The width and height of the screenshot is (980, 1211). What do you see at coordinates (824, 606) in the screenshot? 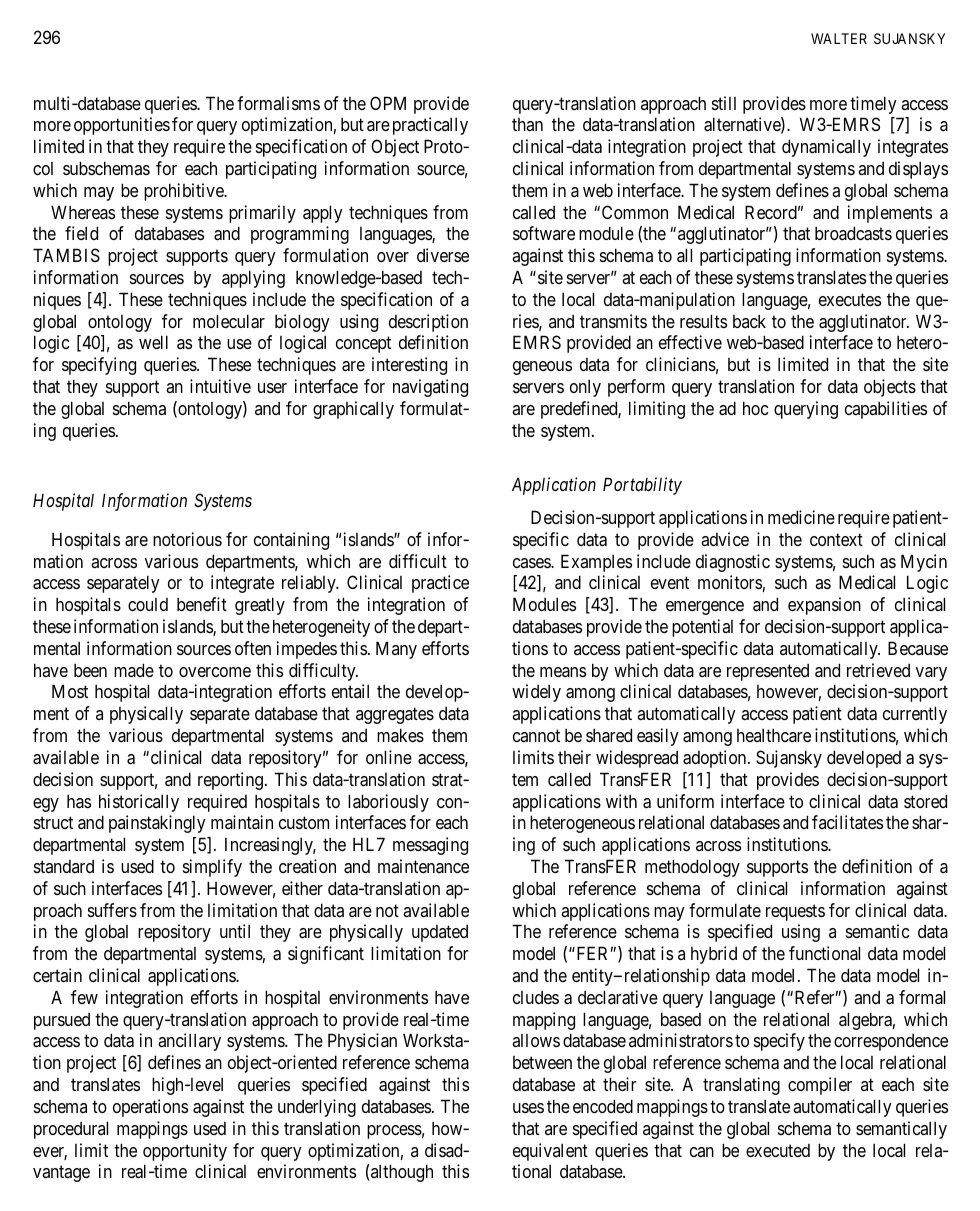
I see `expansion` at bounding box center [824, 606].
